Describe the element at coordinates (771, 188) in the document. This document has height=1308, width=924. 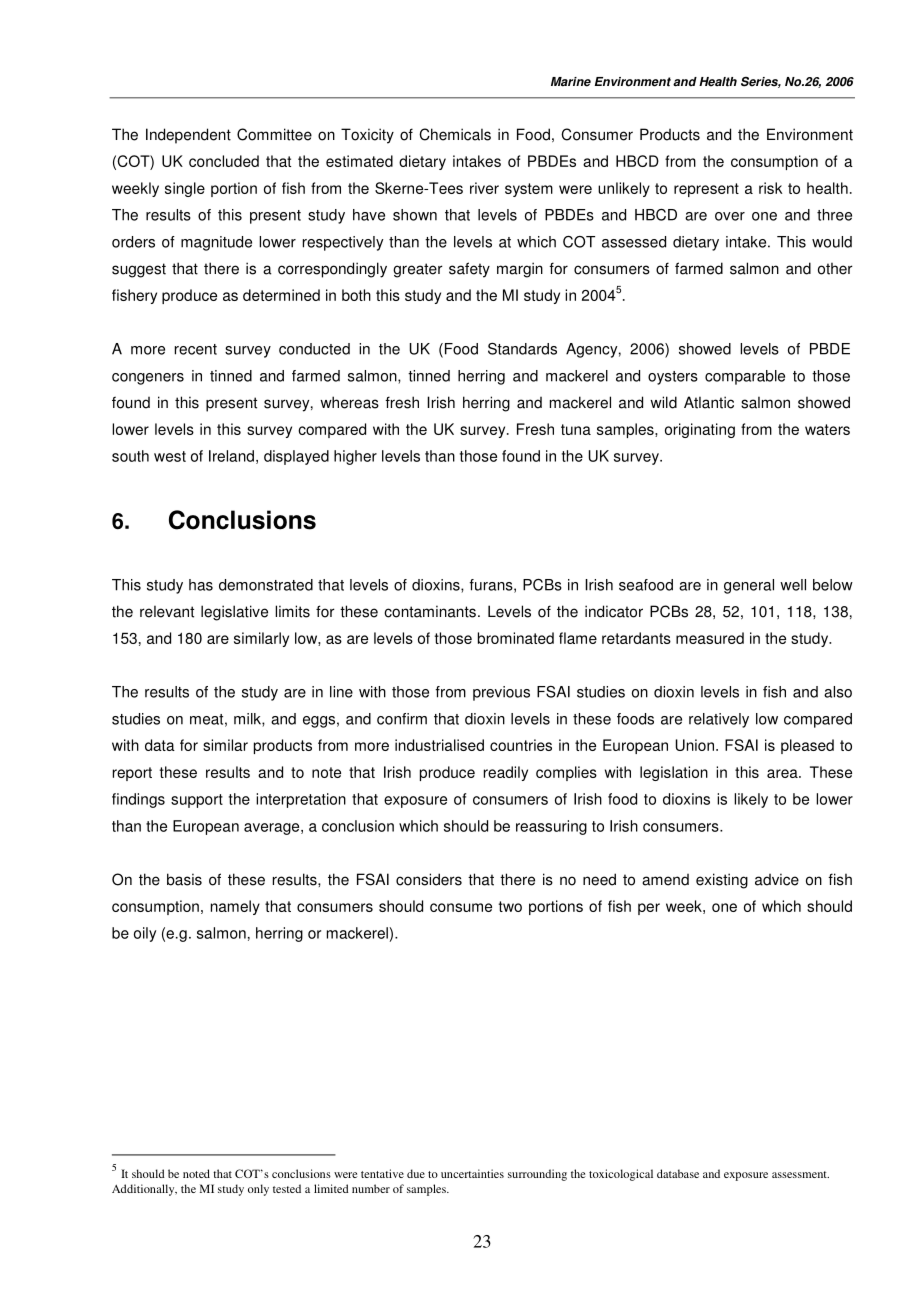
I see `risk` at that location.
